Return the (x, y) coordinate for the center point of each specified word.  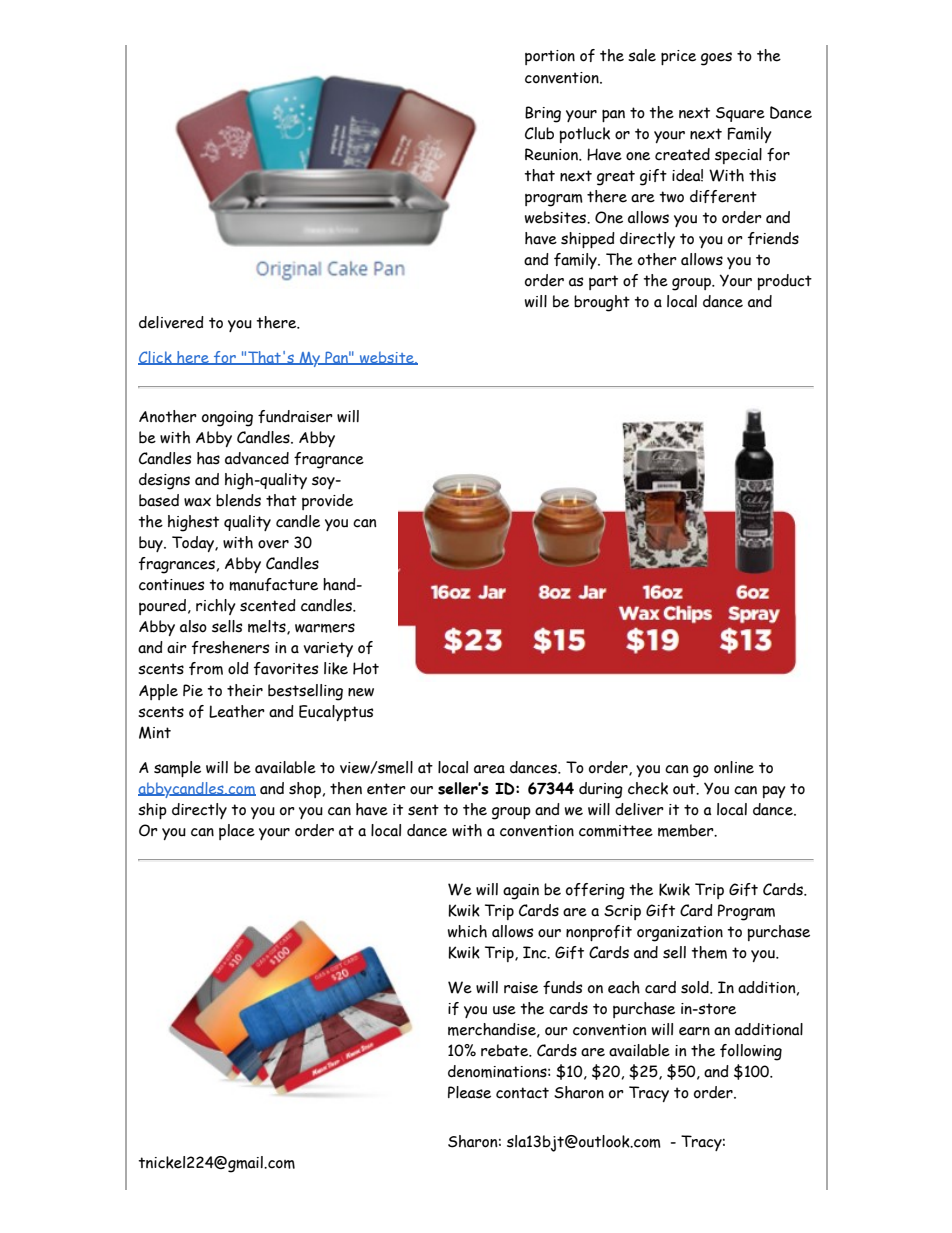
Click (156, 358)
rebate (506, 1050)
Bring (543, 114)
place (237, 832)
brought (602, 303)
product (784, 282)
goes (716, 59)
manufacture (273, 584)
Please (469, 1092)
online (734, 767)
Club (539, 133)
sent (423, 810)
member (687, 830)
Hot (366, 668)
